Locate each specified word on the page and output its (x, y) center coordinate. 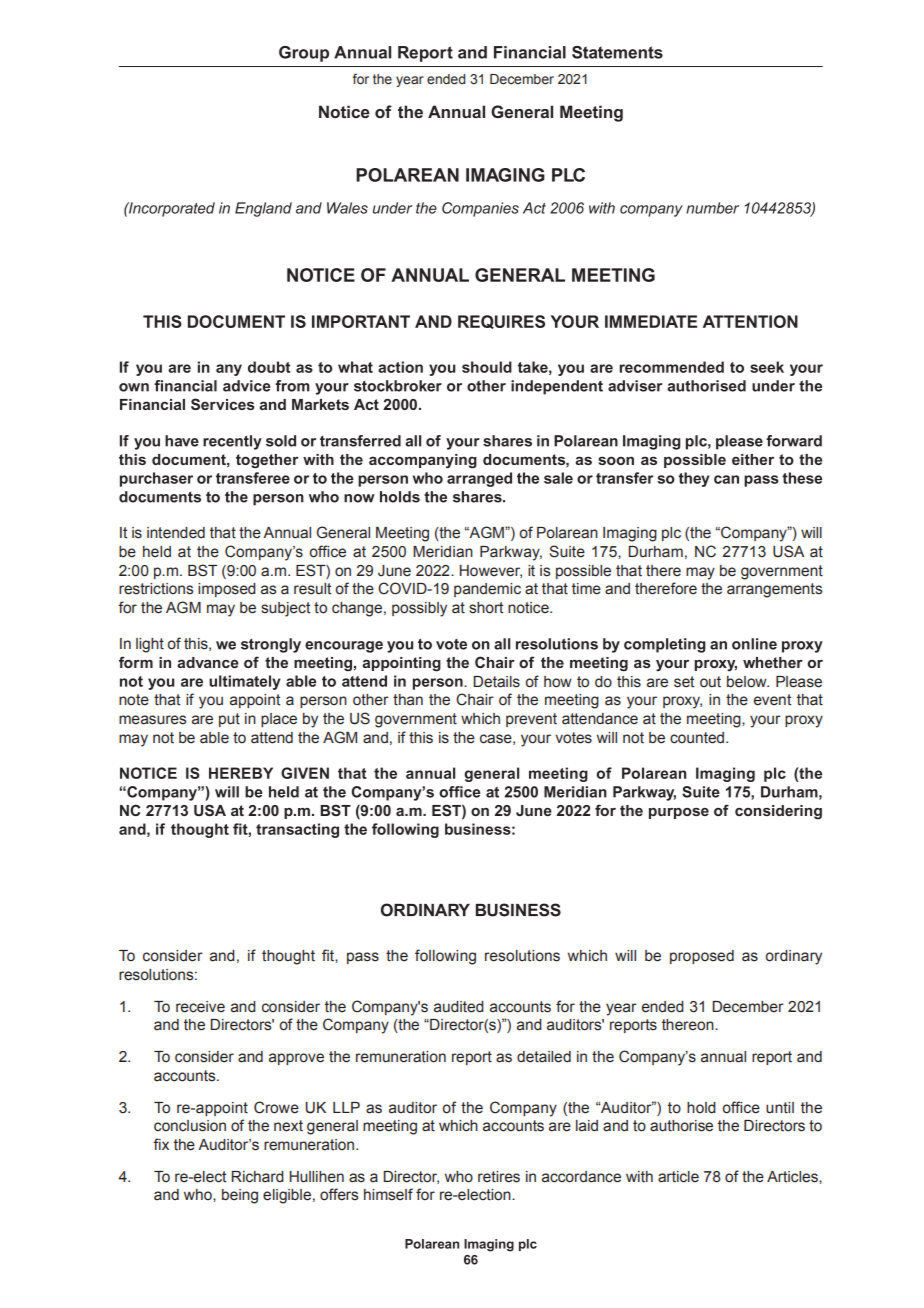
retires (499, 1177)
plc (671, 534)
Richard (257, 1177)
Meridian (443, 552)
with (639, 1176)
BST (203, 570)
